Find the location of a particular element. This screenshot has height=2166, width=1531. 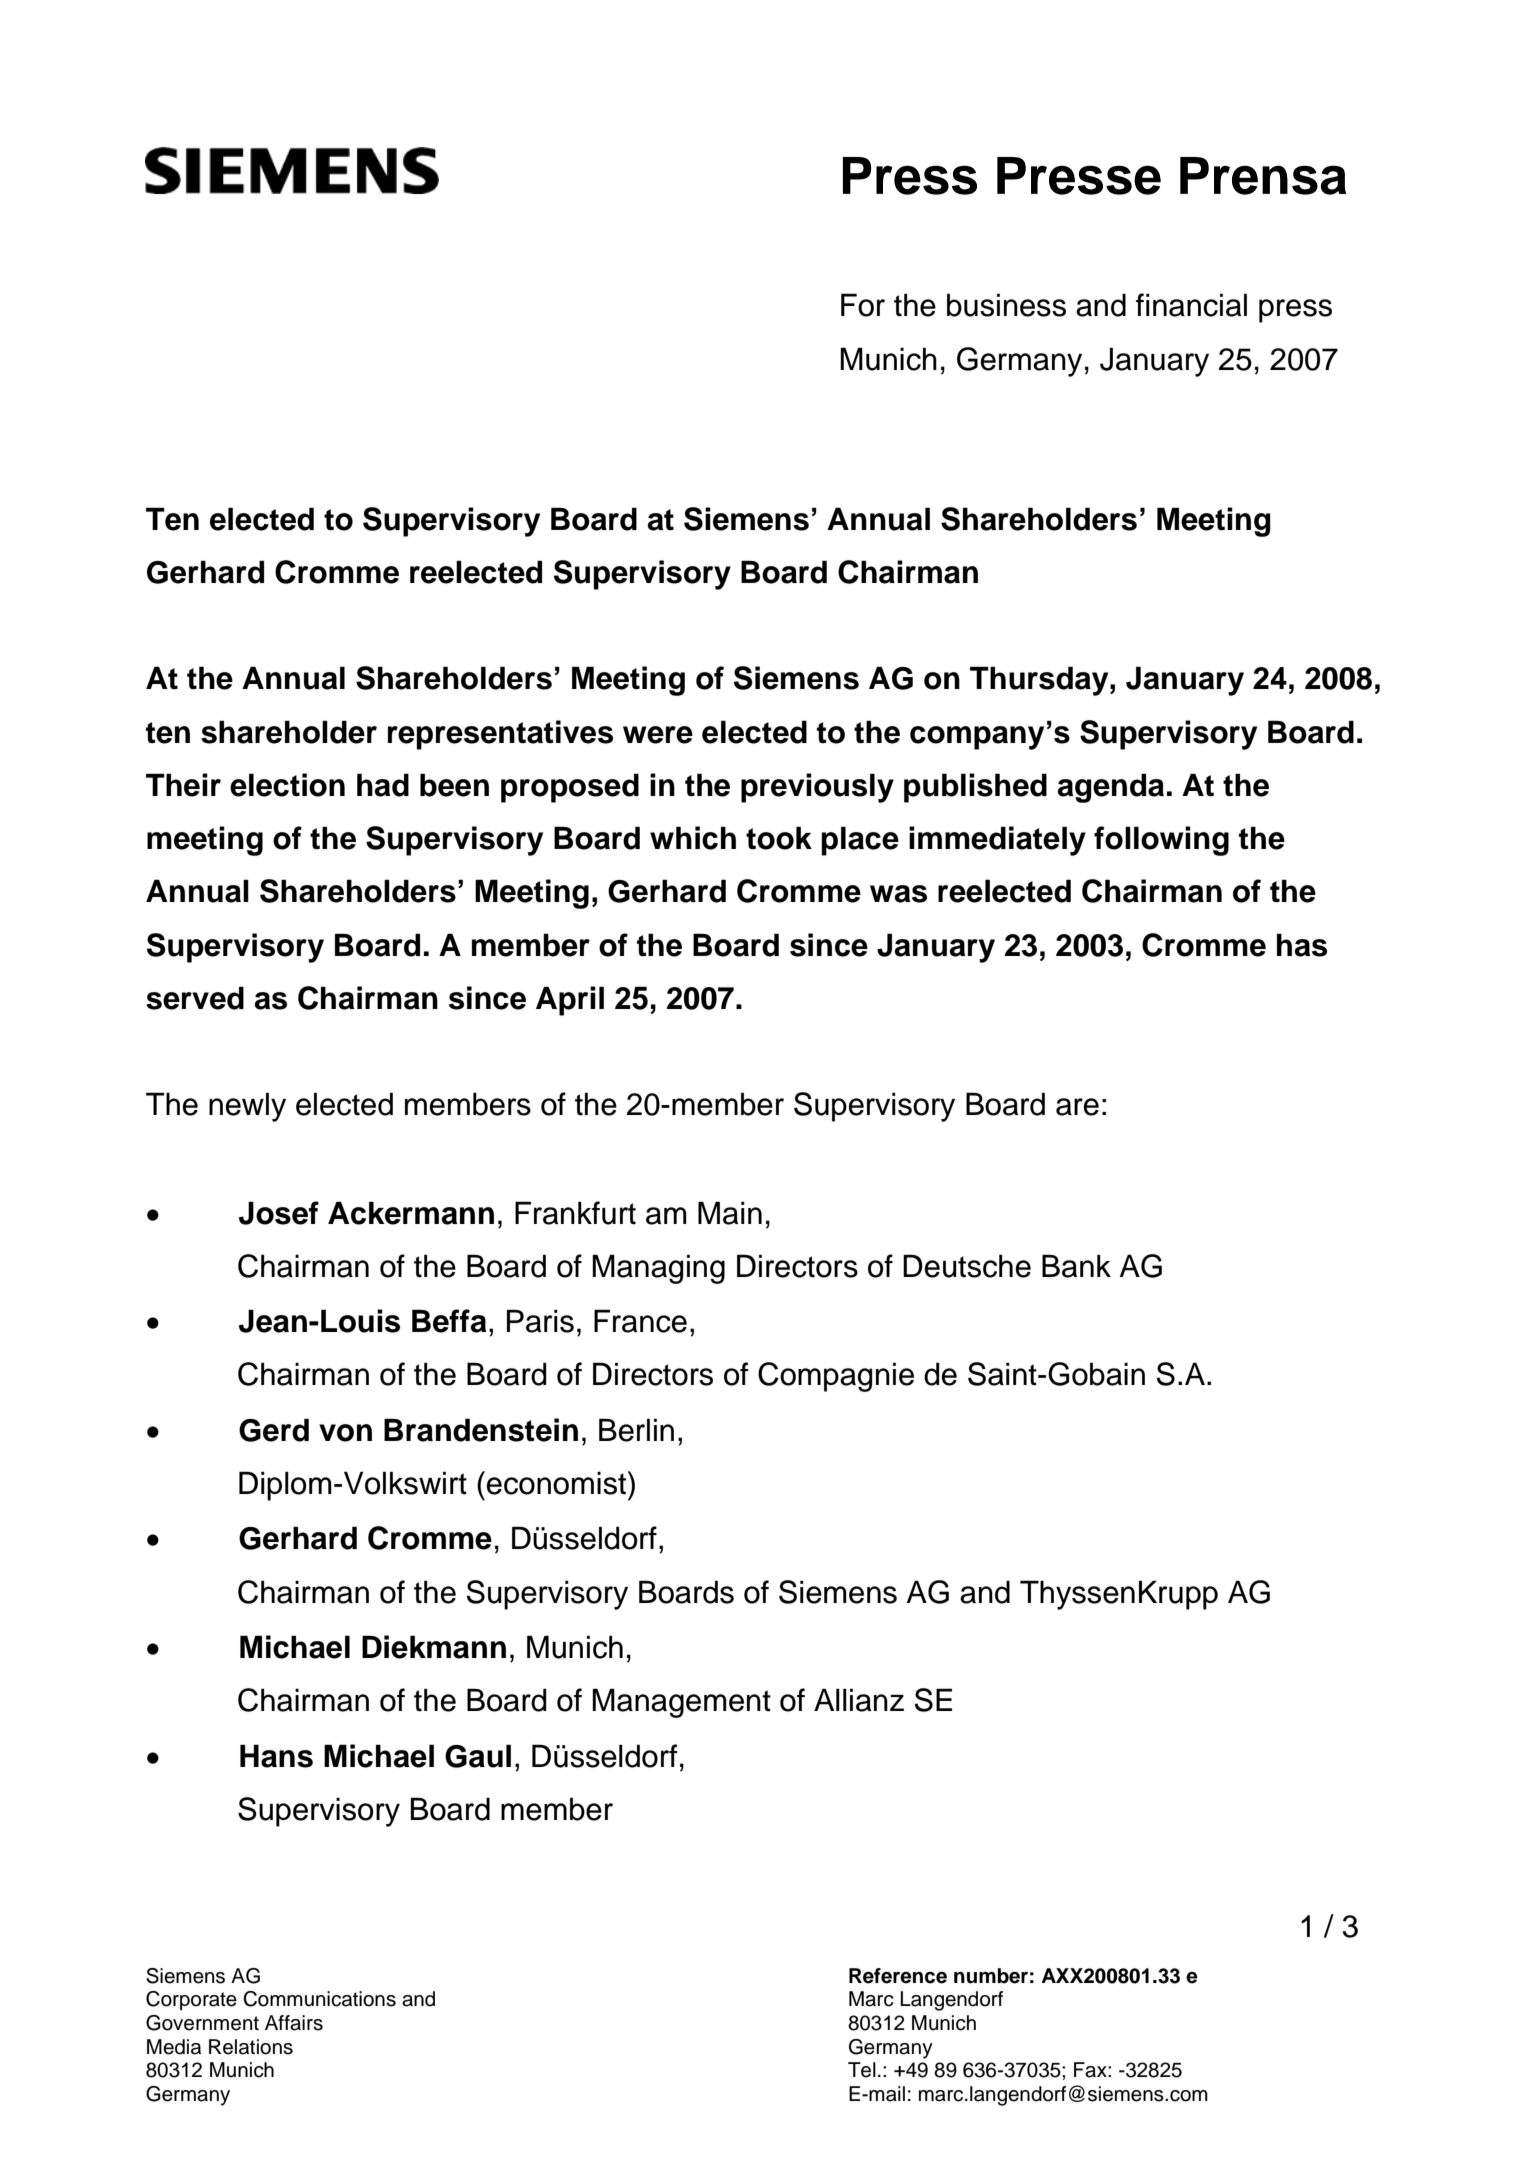

Communications is located at coordinates (319, 1999).
